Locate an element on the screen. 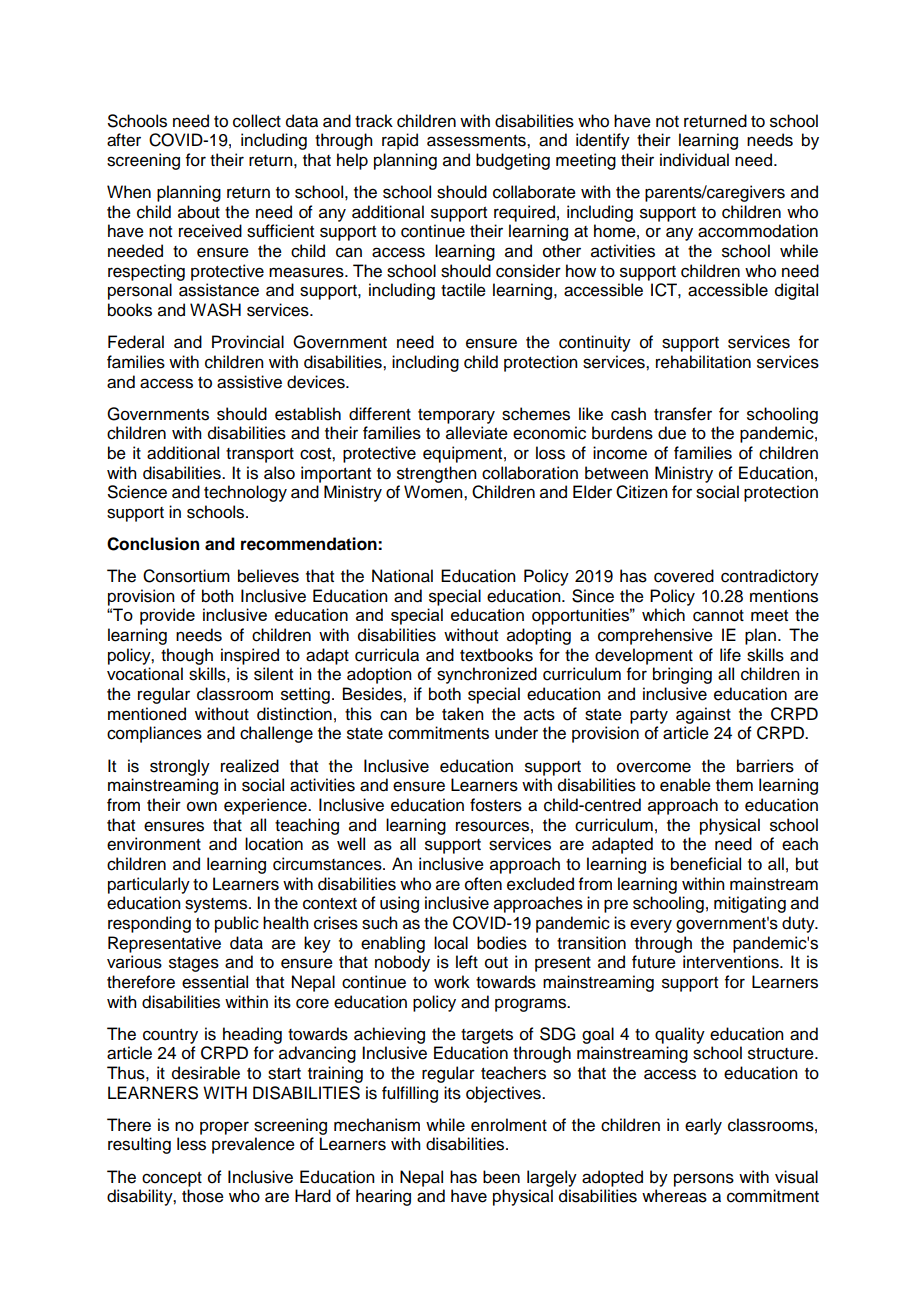 Image resolution: width=924 pixels, height=1309 pixels. Citizen is located at coordinates (642, 492).
